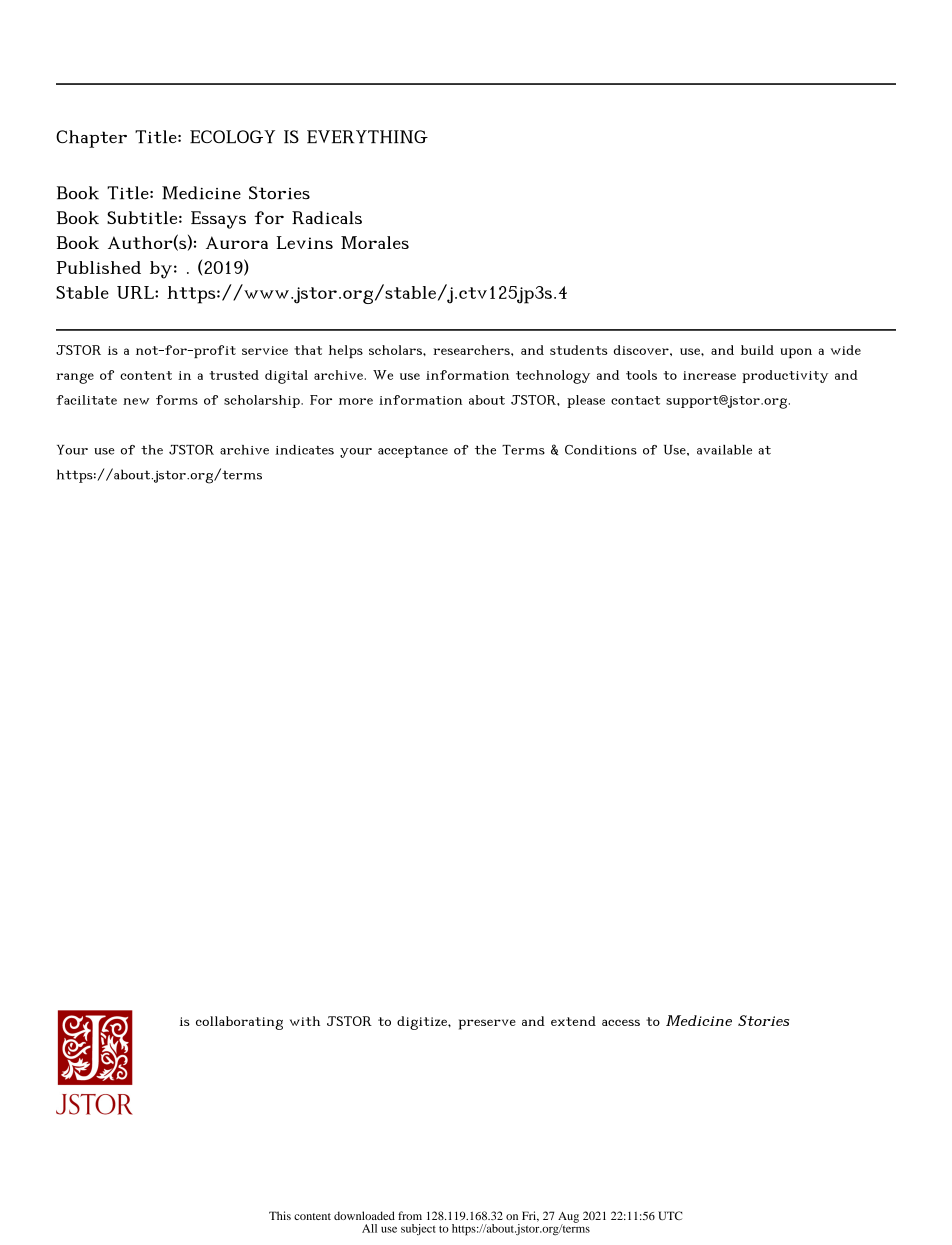 The height and width of the screenshot is (1245, 952). What do you see at coordinates (487, 1024) in the screenshot?
I see `preserve` at bounding box center [487, 1024].
